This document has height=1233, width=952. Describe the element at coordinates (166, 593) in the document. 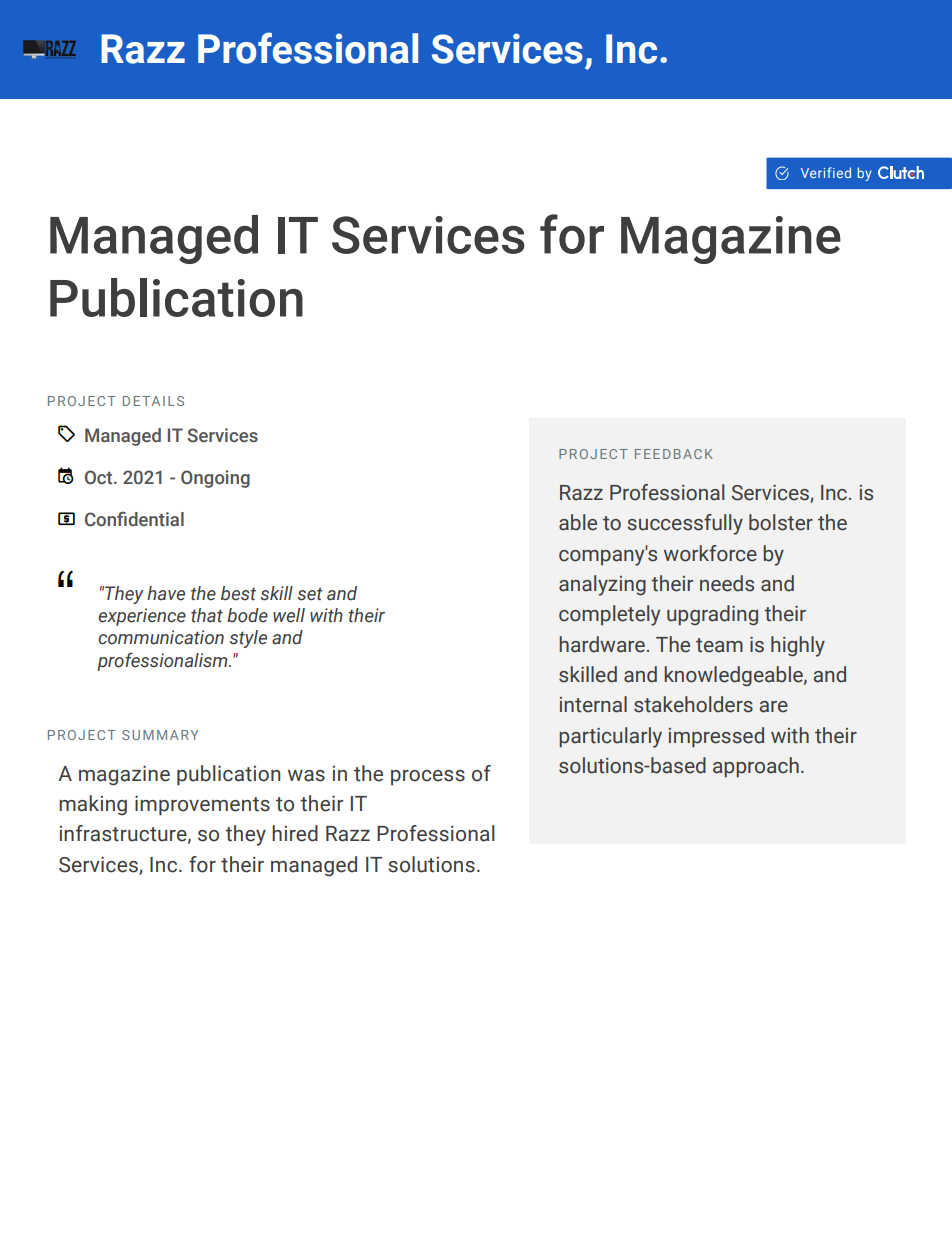

I see `have` at that location.
